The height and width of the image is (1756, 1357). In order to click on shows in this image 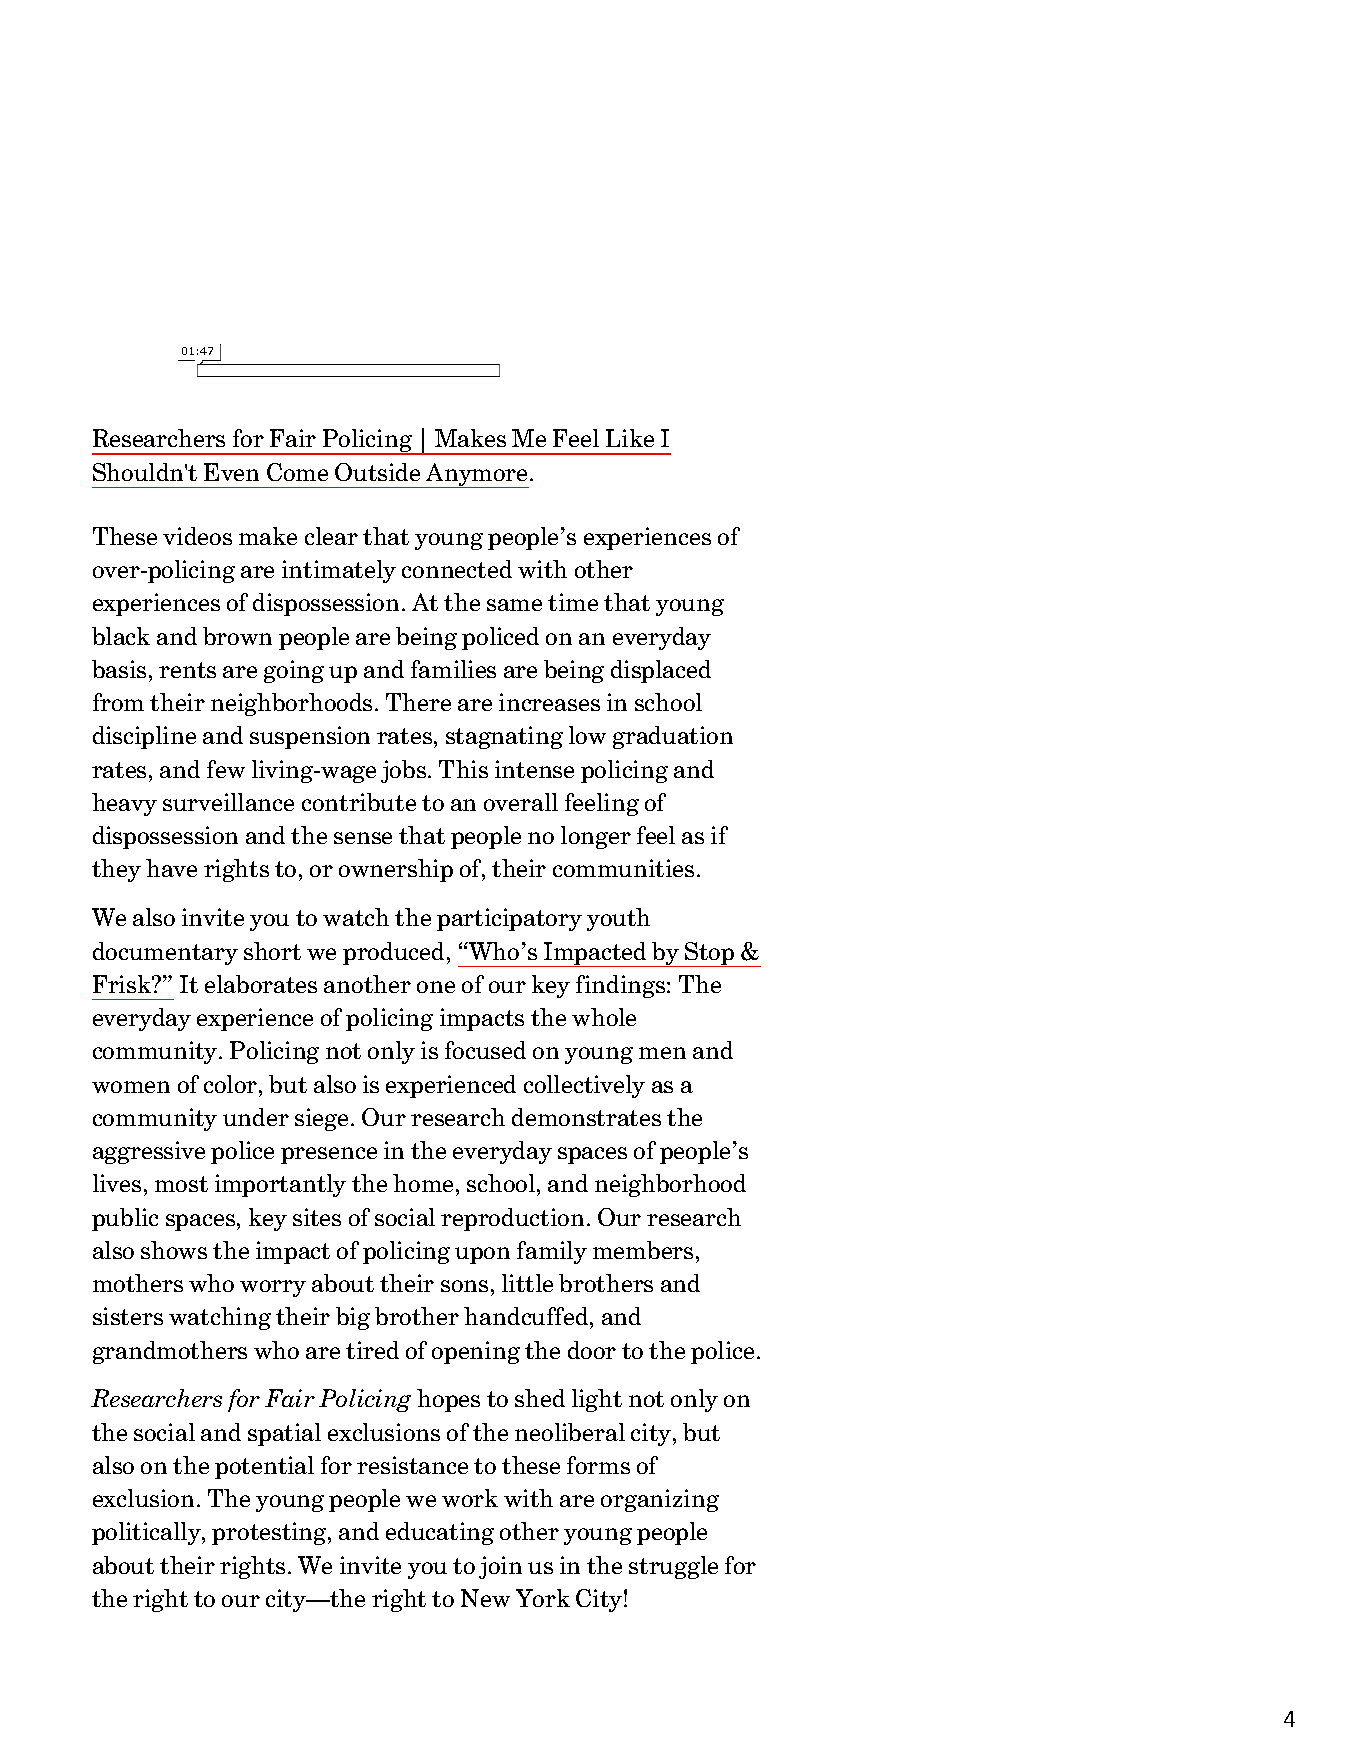, I will do `click(174, 1250)`.
